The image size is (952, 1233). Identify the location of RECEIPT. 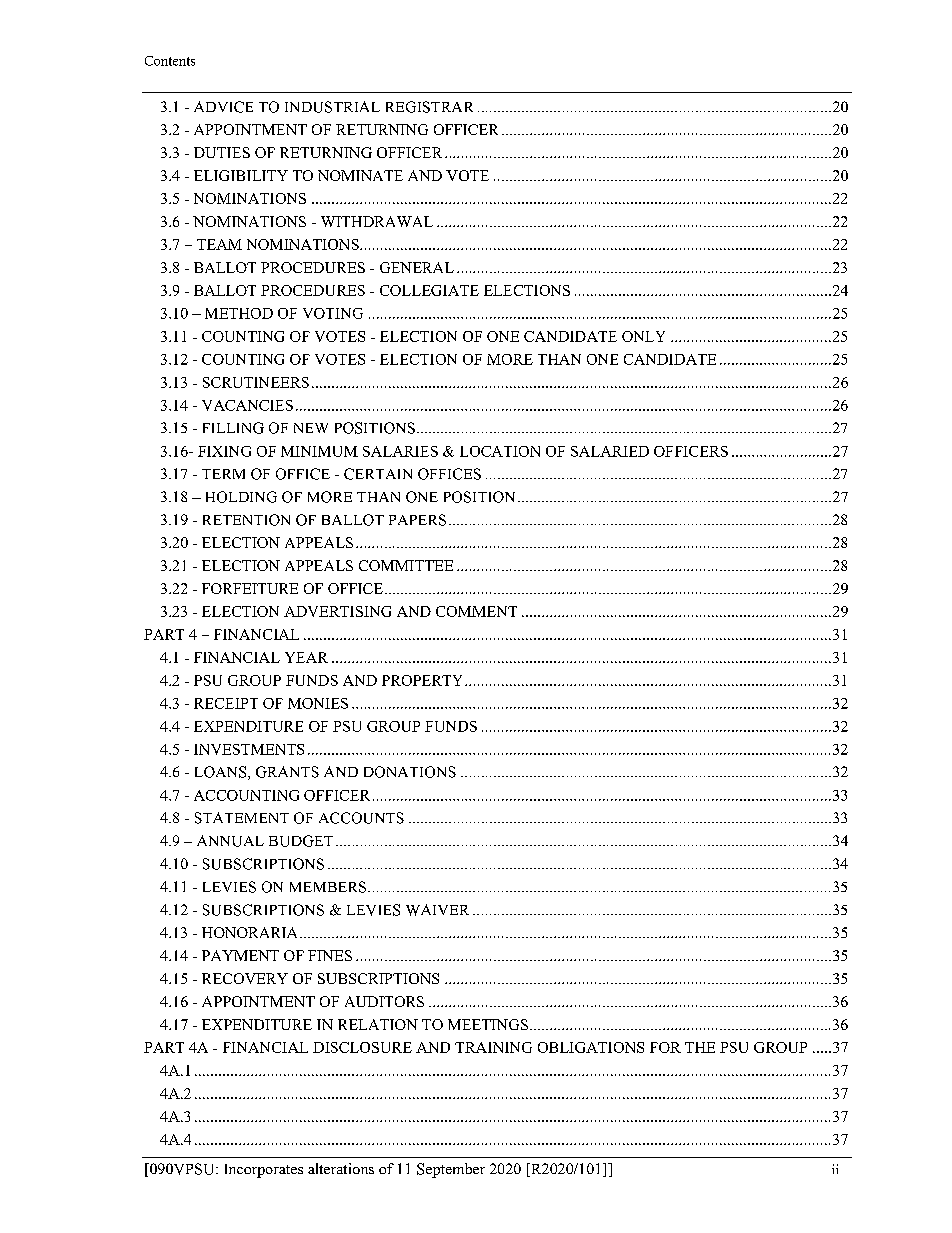
(226, 703).
